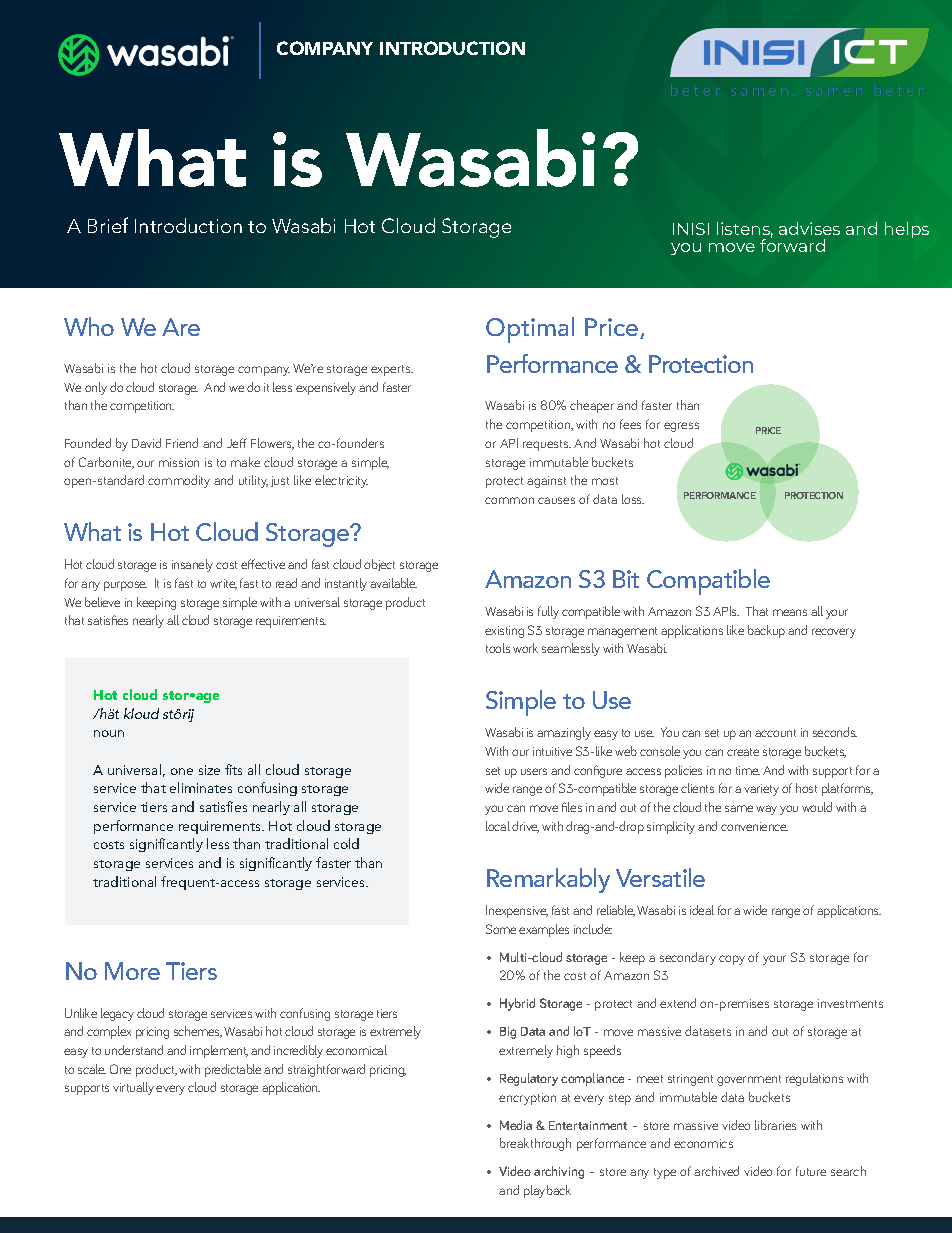  What do you see at coordinates (535, 1144) in the screenshot?
I see `breakthrough` at bounding box center [535, 1144].
